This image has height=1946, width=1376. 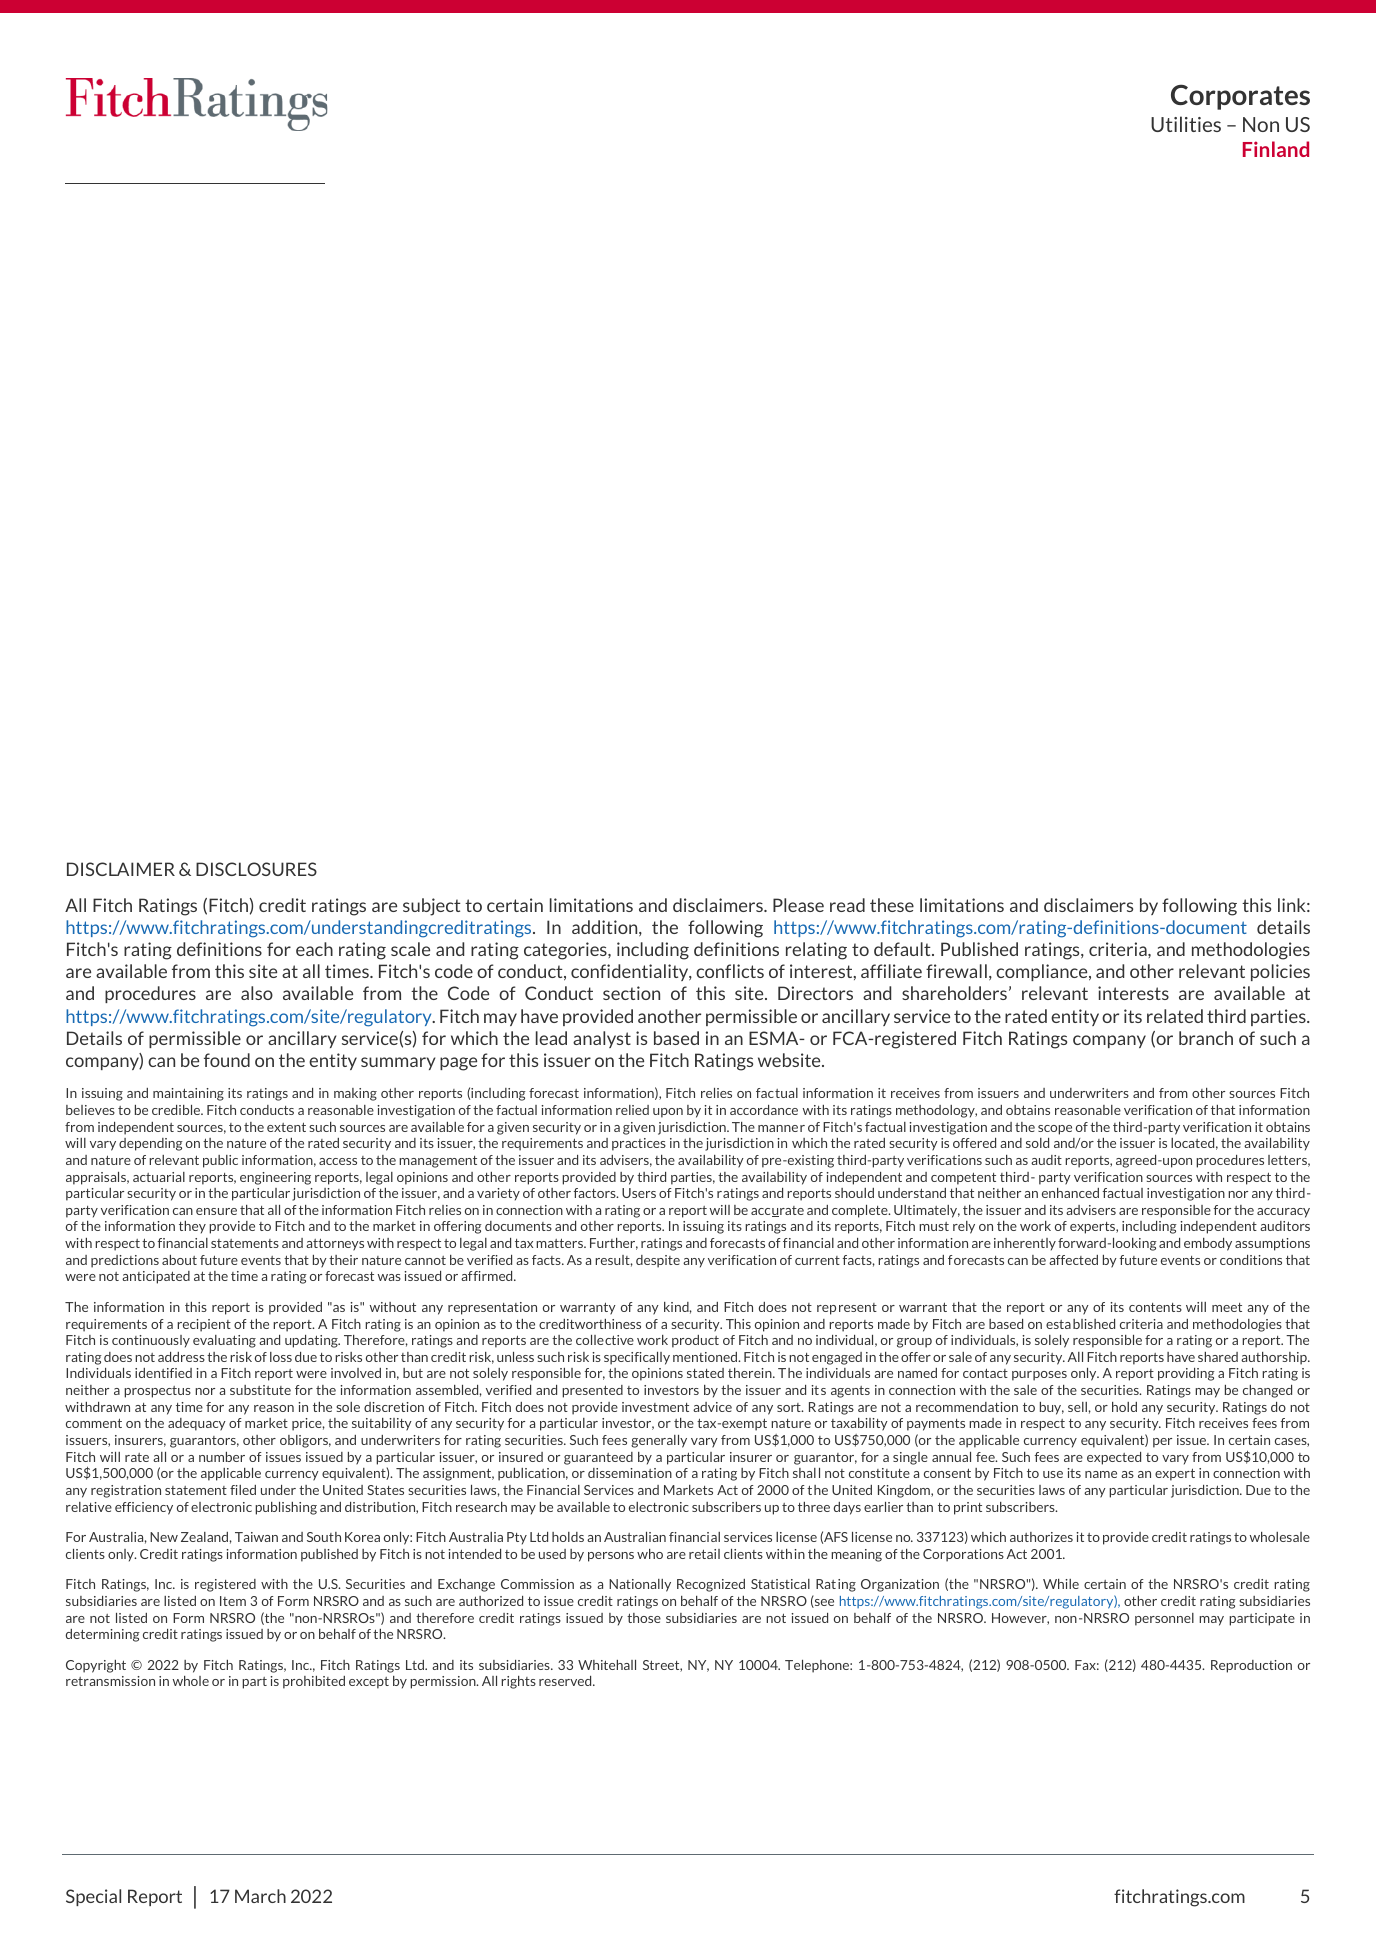 What do you see at coordinates (658, 1261) in the image?
I see `despite` at bounding box center [658, 1261].
